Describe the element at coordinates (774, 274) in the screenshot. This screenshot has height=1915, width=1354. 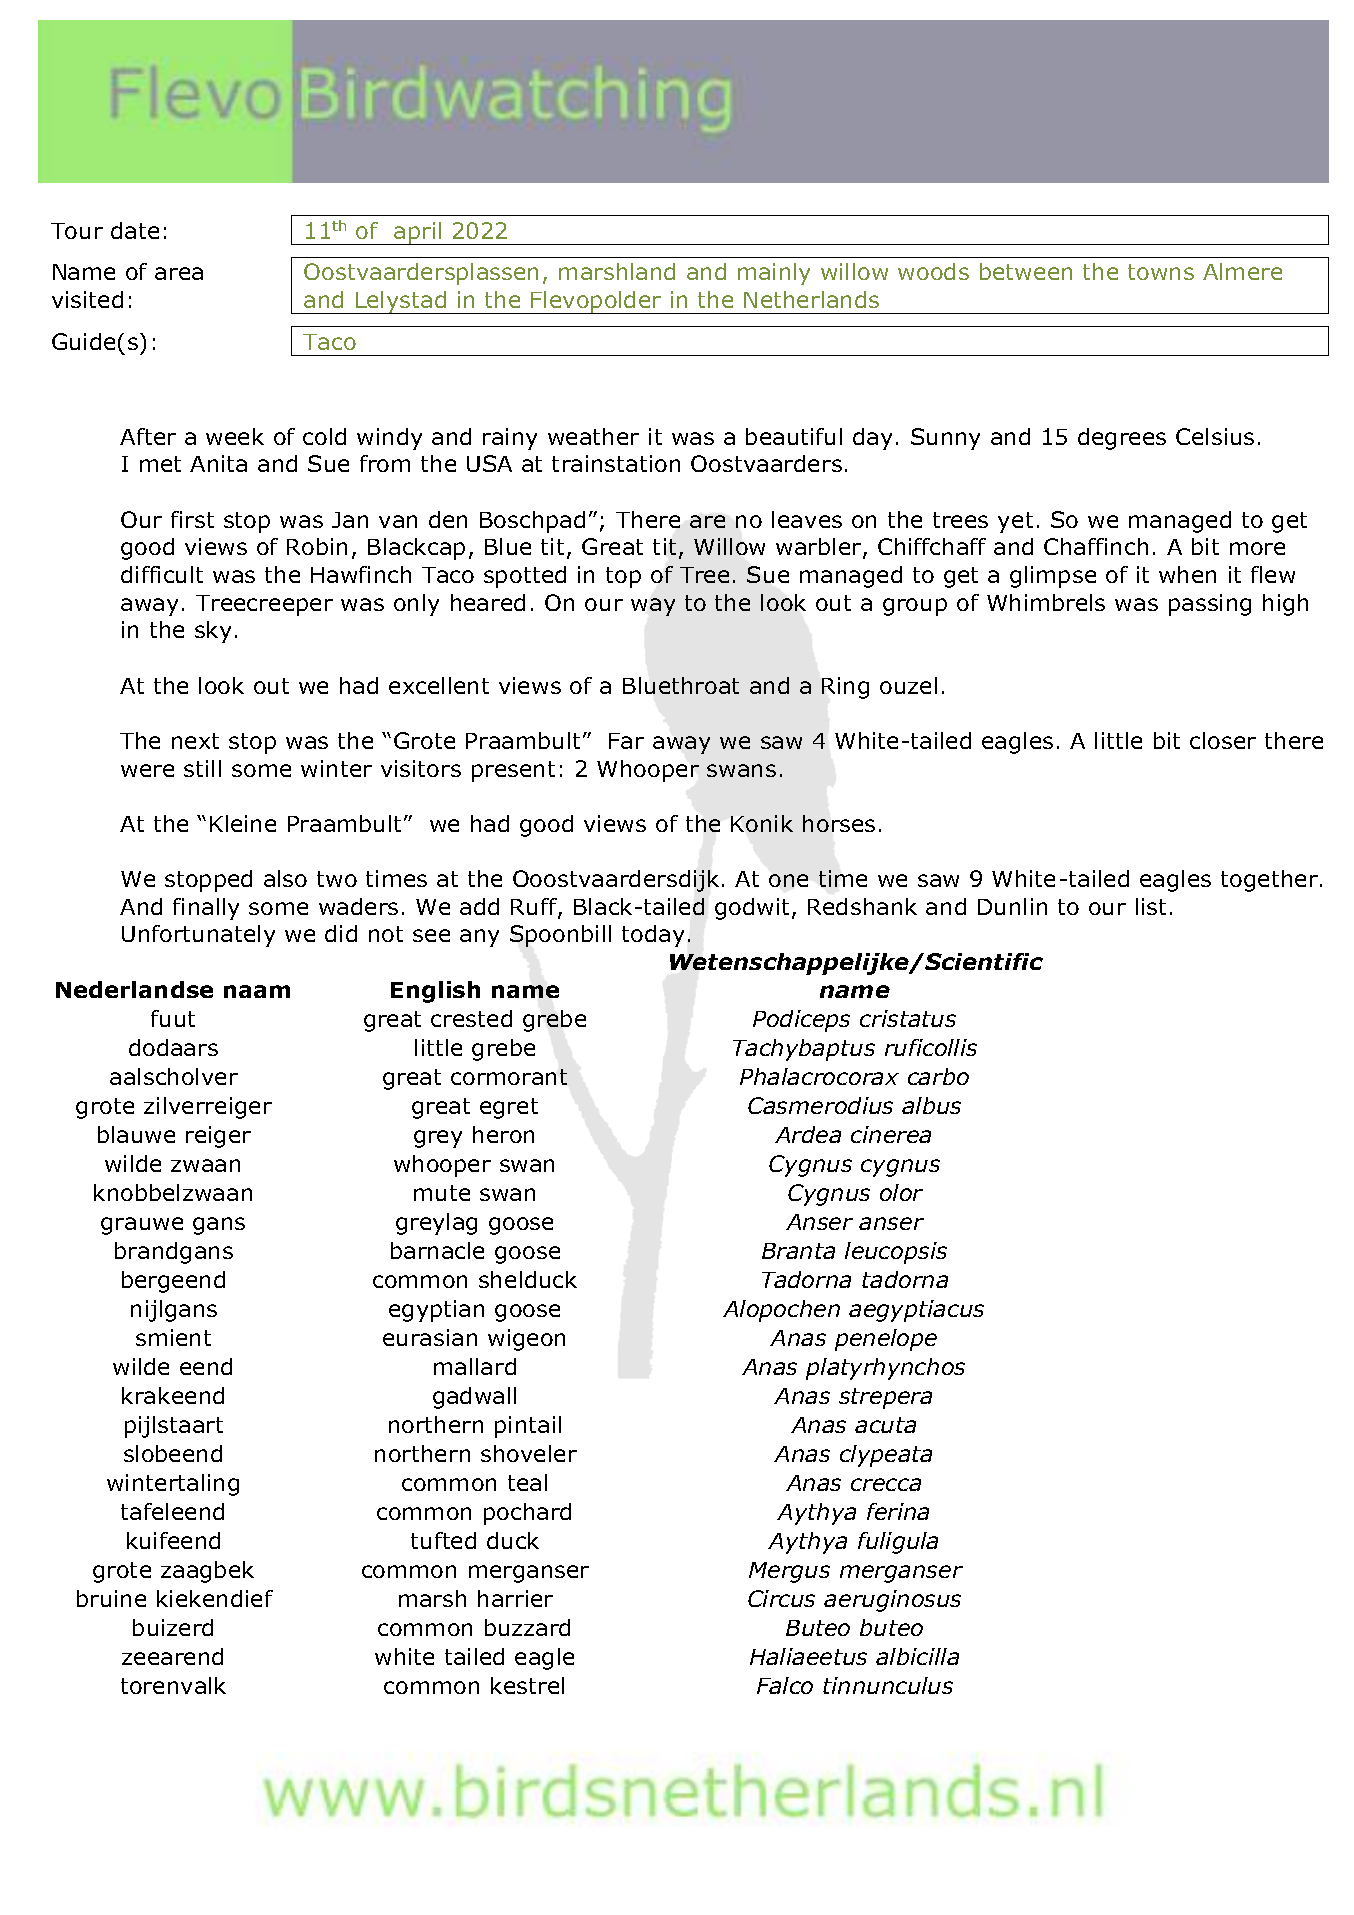
I see `mainly` at that location.
